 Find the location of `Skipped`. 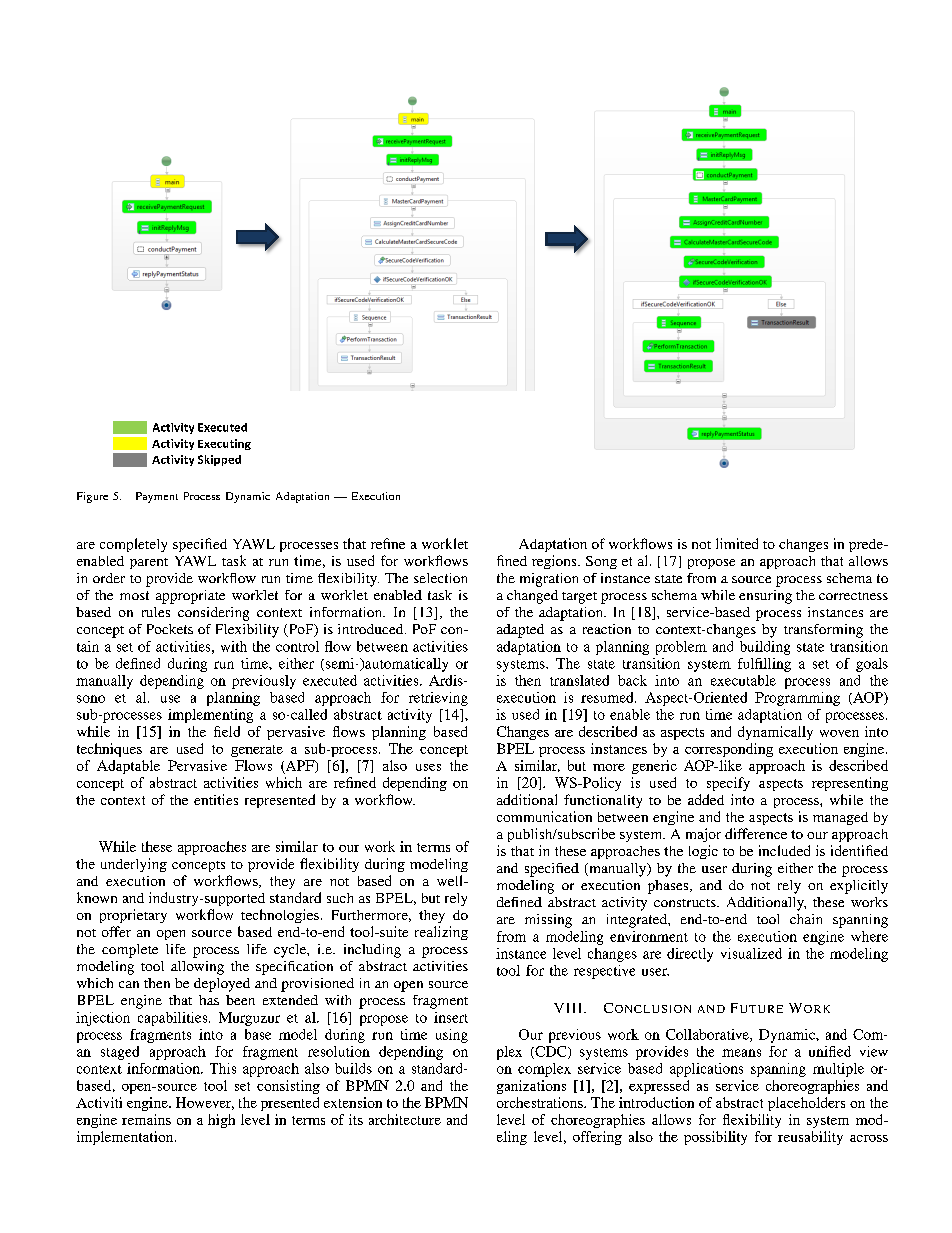

Skipped is located at coordinates (219, 460).
